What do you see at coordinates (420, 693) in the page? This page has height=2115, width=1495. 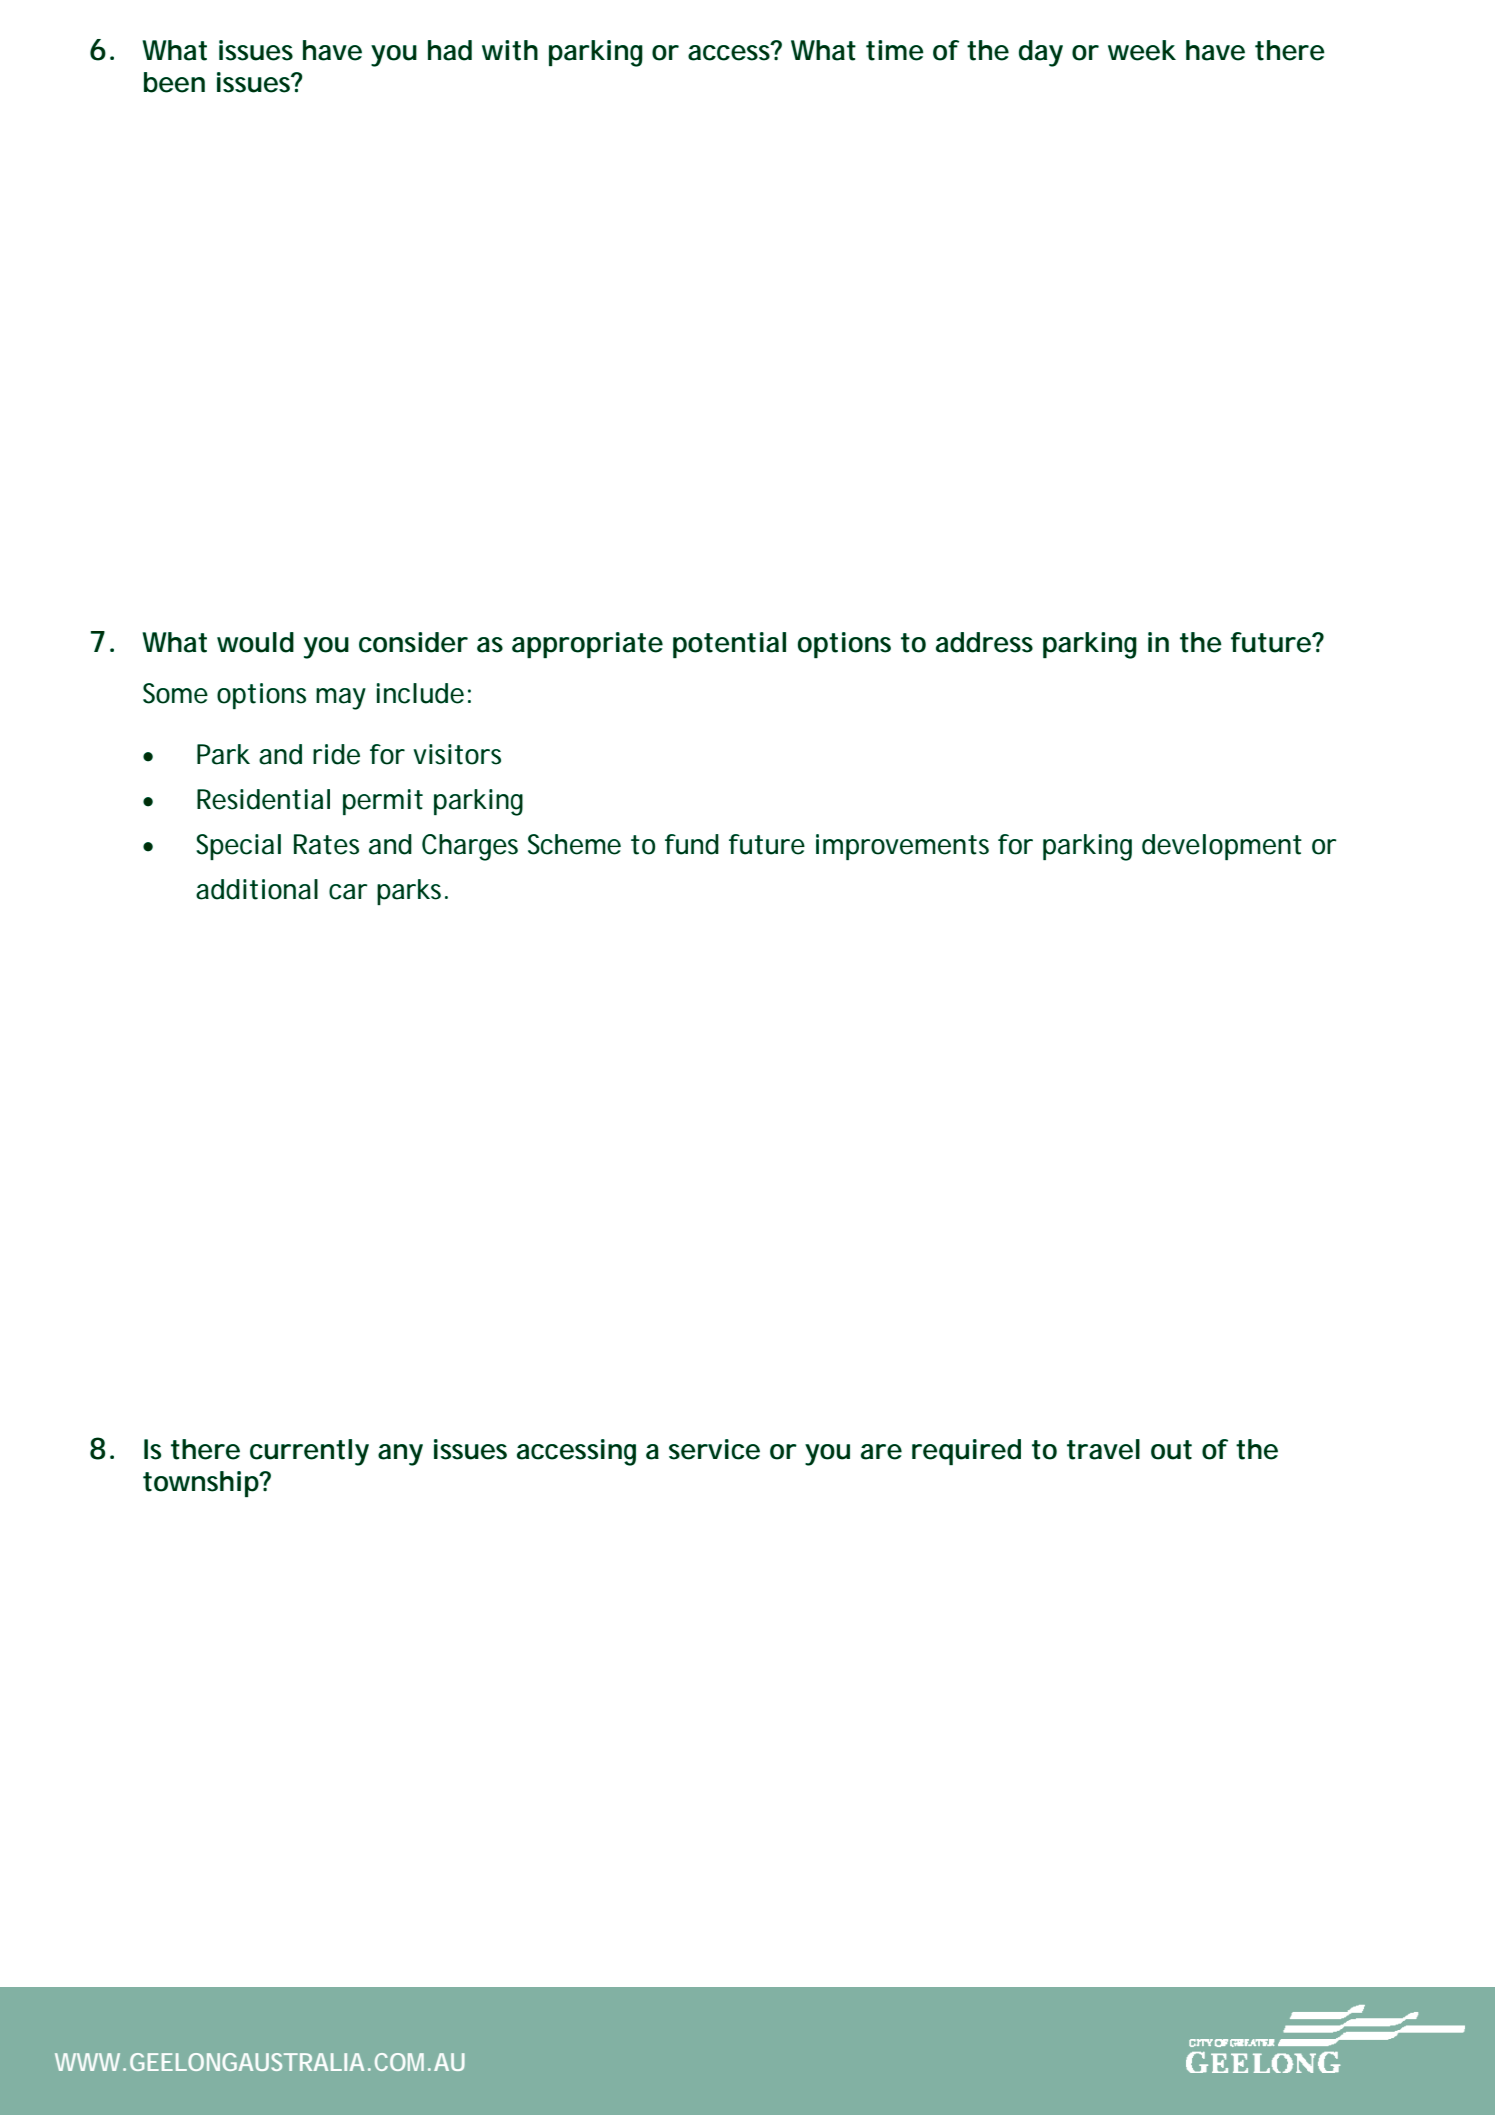 I see `include` at bounding box center [420, 693].
